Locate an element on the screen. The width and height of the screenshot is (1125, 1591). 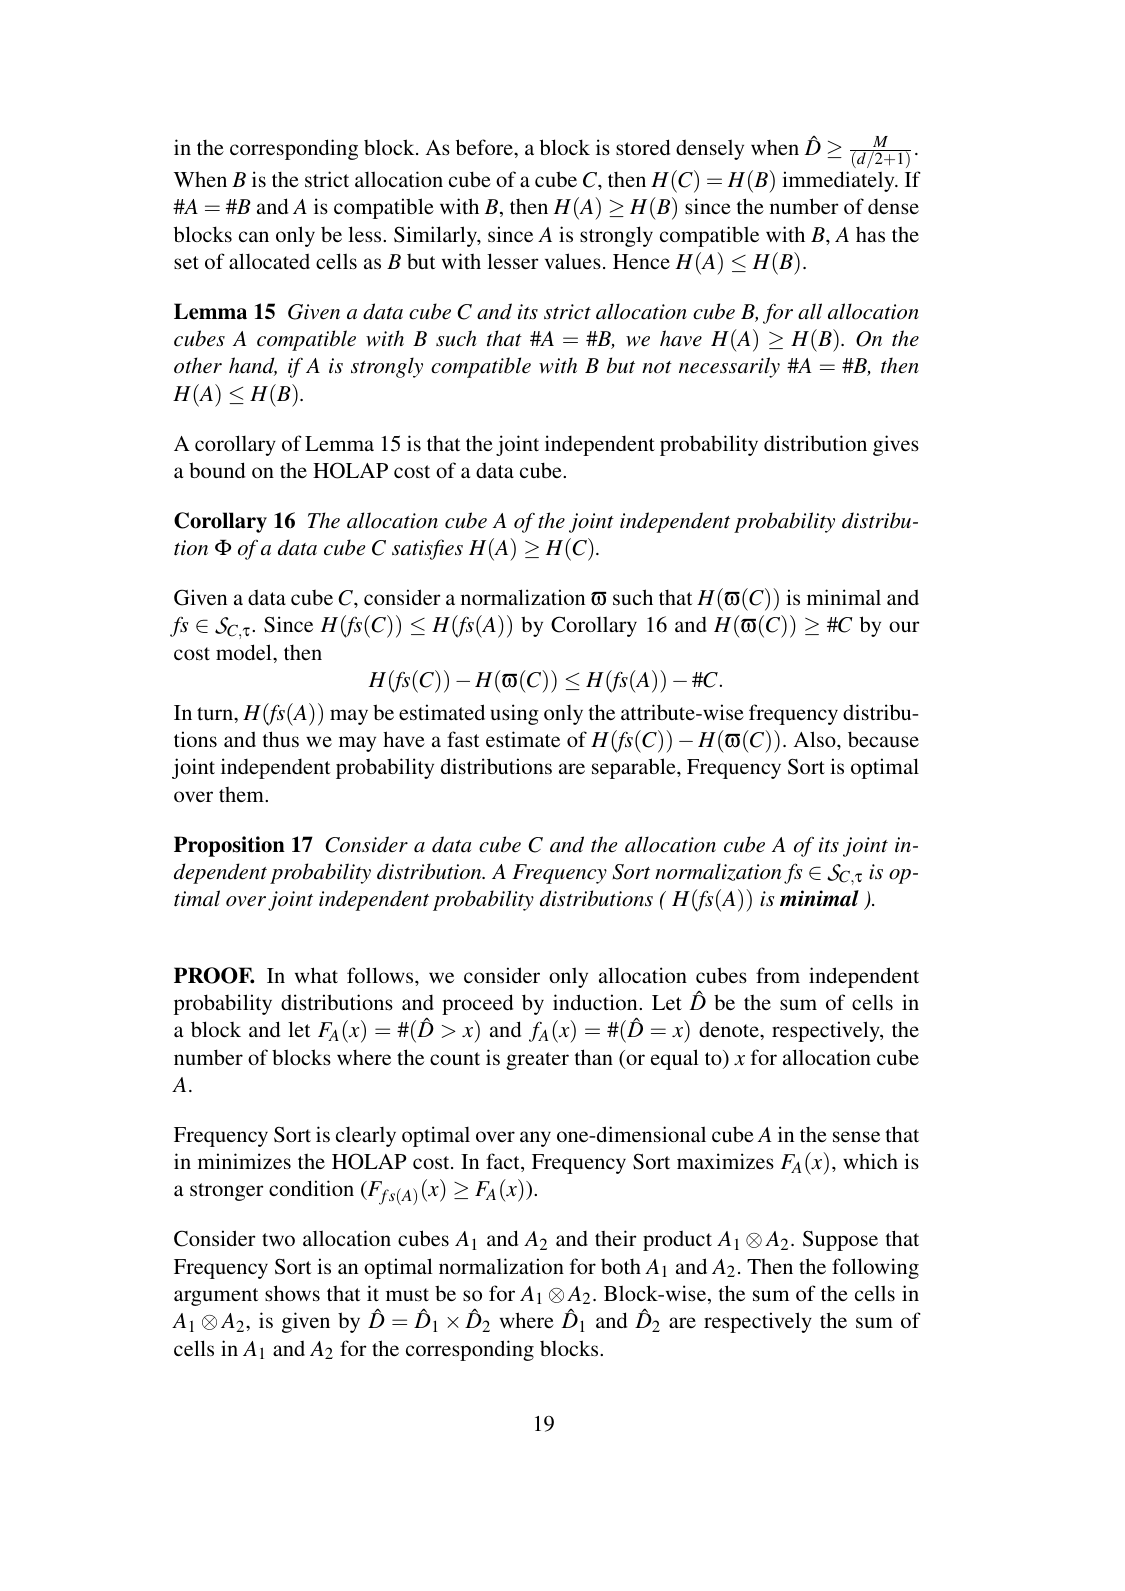
bound is located at coordinates (217, 470).
